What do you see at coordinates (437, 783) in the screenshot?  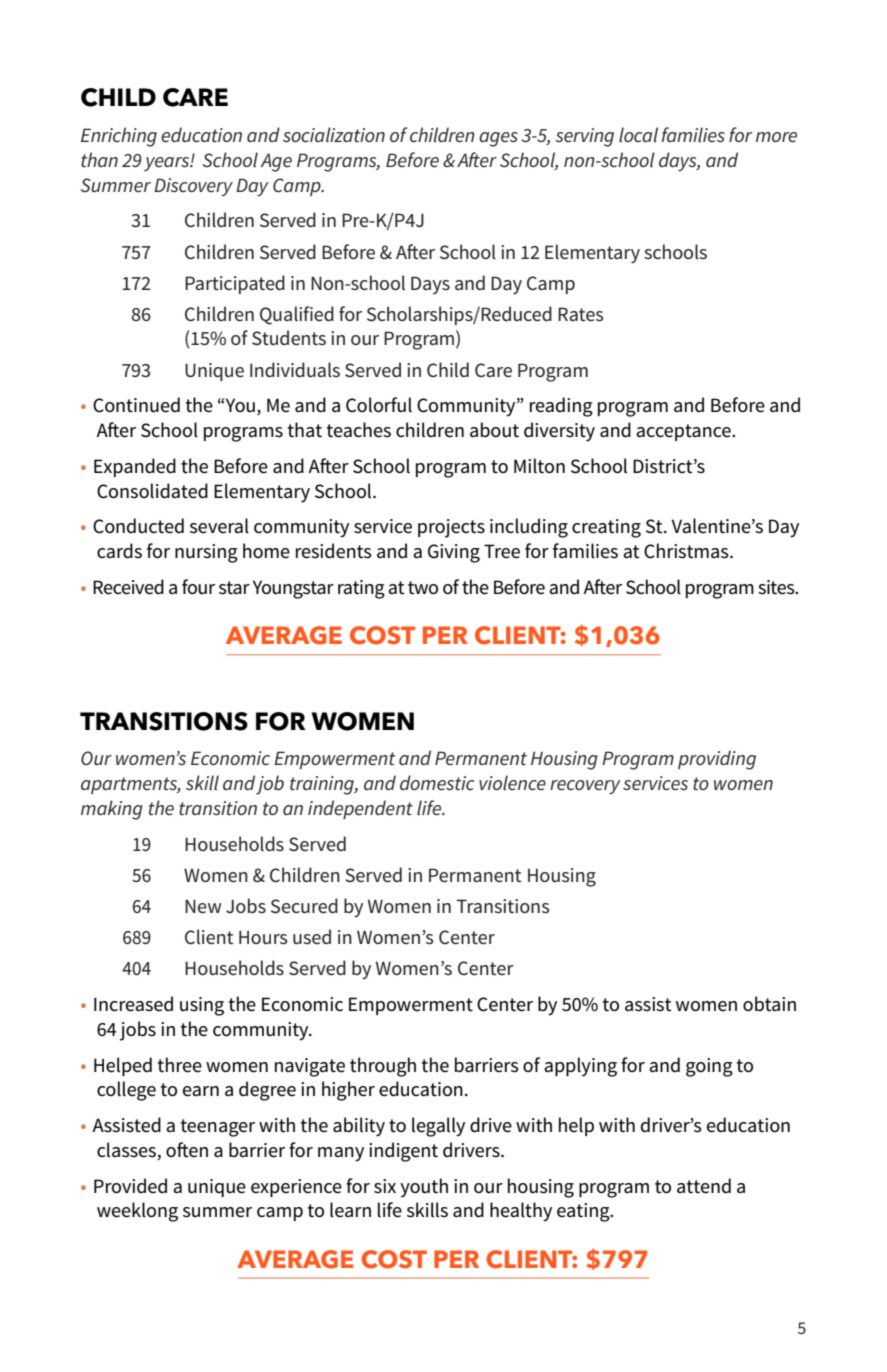 I see `domestic` at bounding box center [437, 783].
